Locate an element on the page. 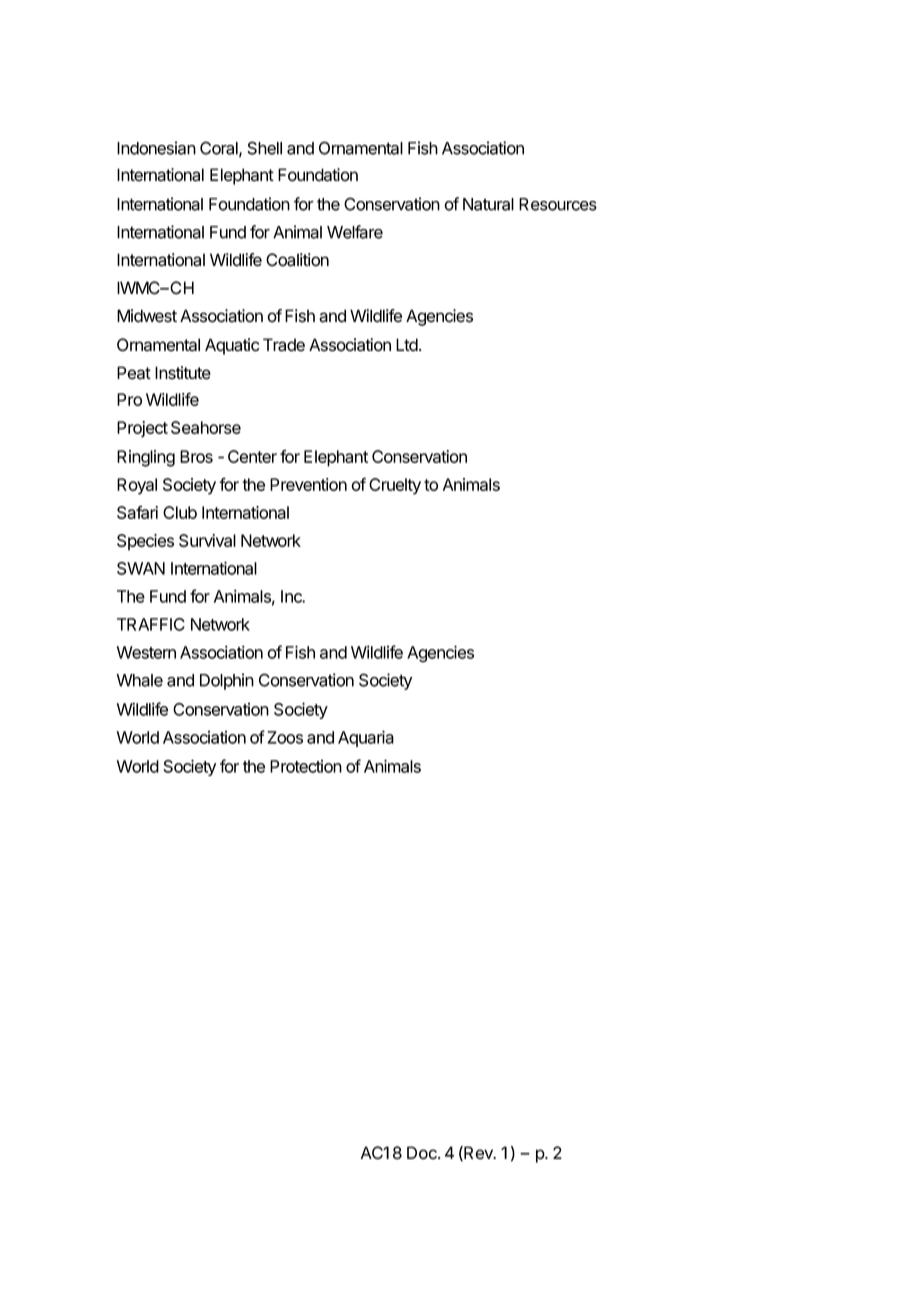 The width and height of the image is (924, 1307). Prevention is located at coordinates (308, 484).
